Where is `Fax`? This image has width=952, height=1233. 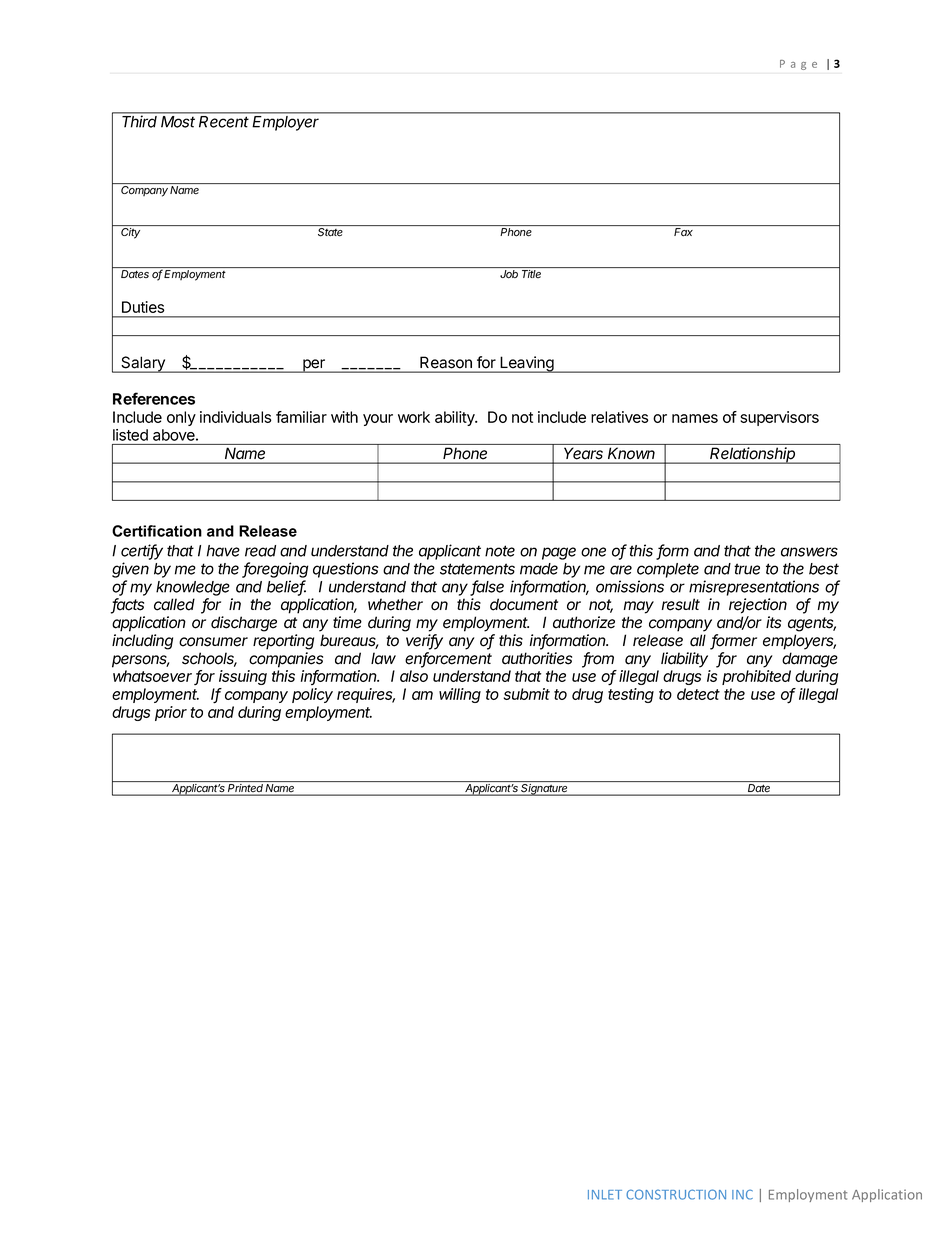 Fax is located at coordinates (683, 232).
